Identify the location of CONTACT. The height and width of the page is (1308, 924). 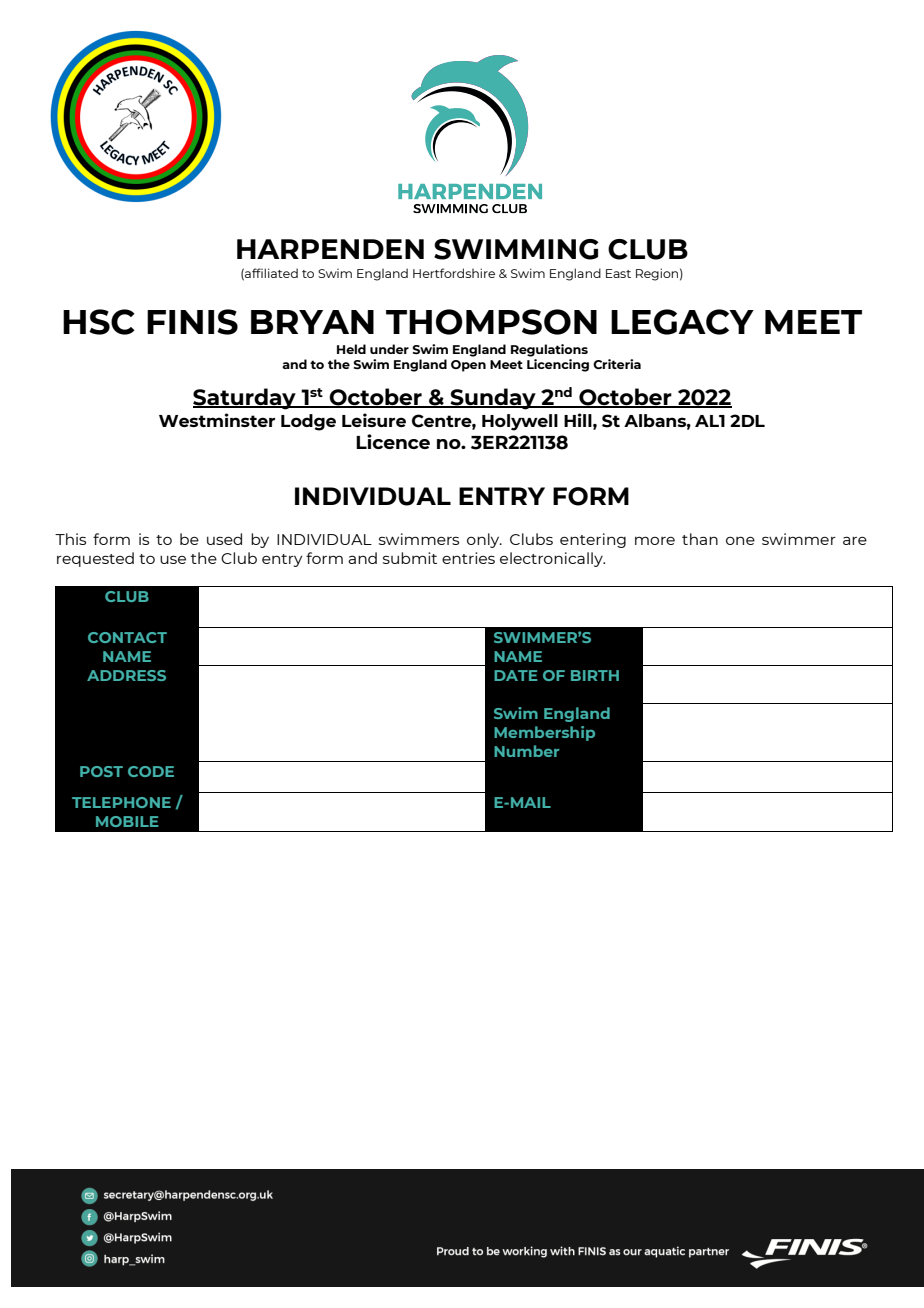
(127, 637).
